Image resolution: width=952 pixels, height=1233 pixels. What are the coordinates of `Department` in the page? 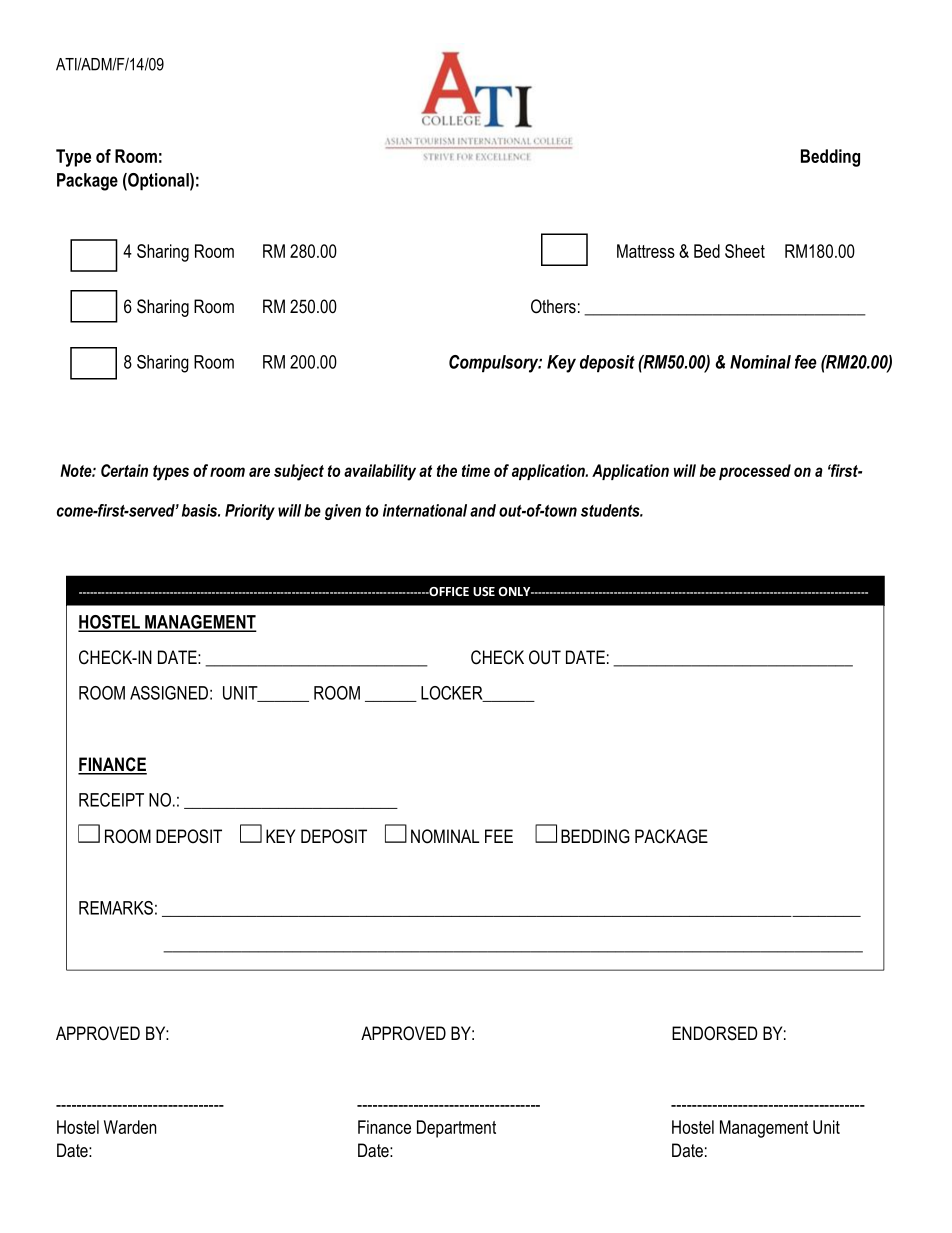 It's located at (456, 1129).
